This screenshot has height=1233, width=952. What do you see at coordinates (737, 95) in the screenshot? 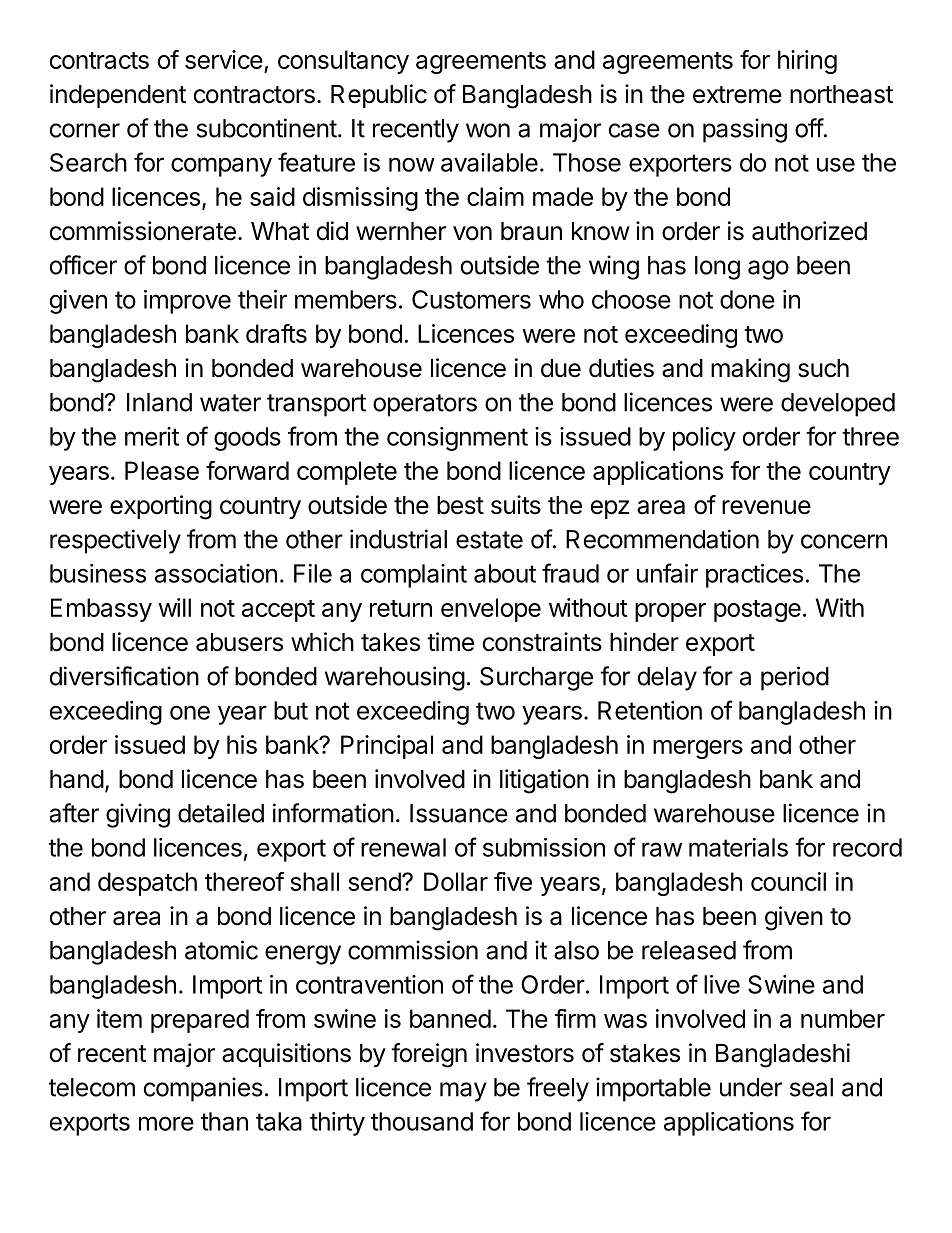
I see `extreme` at bounding box center [737, 95].
